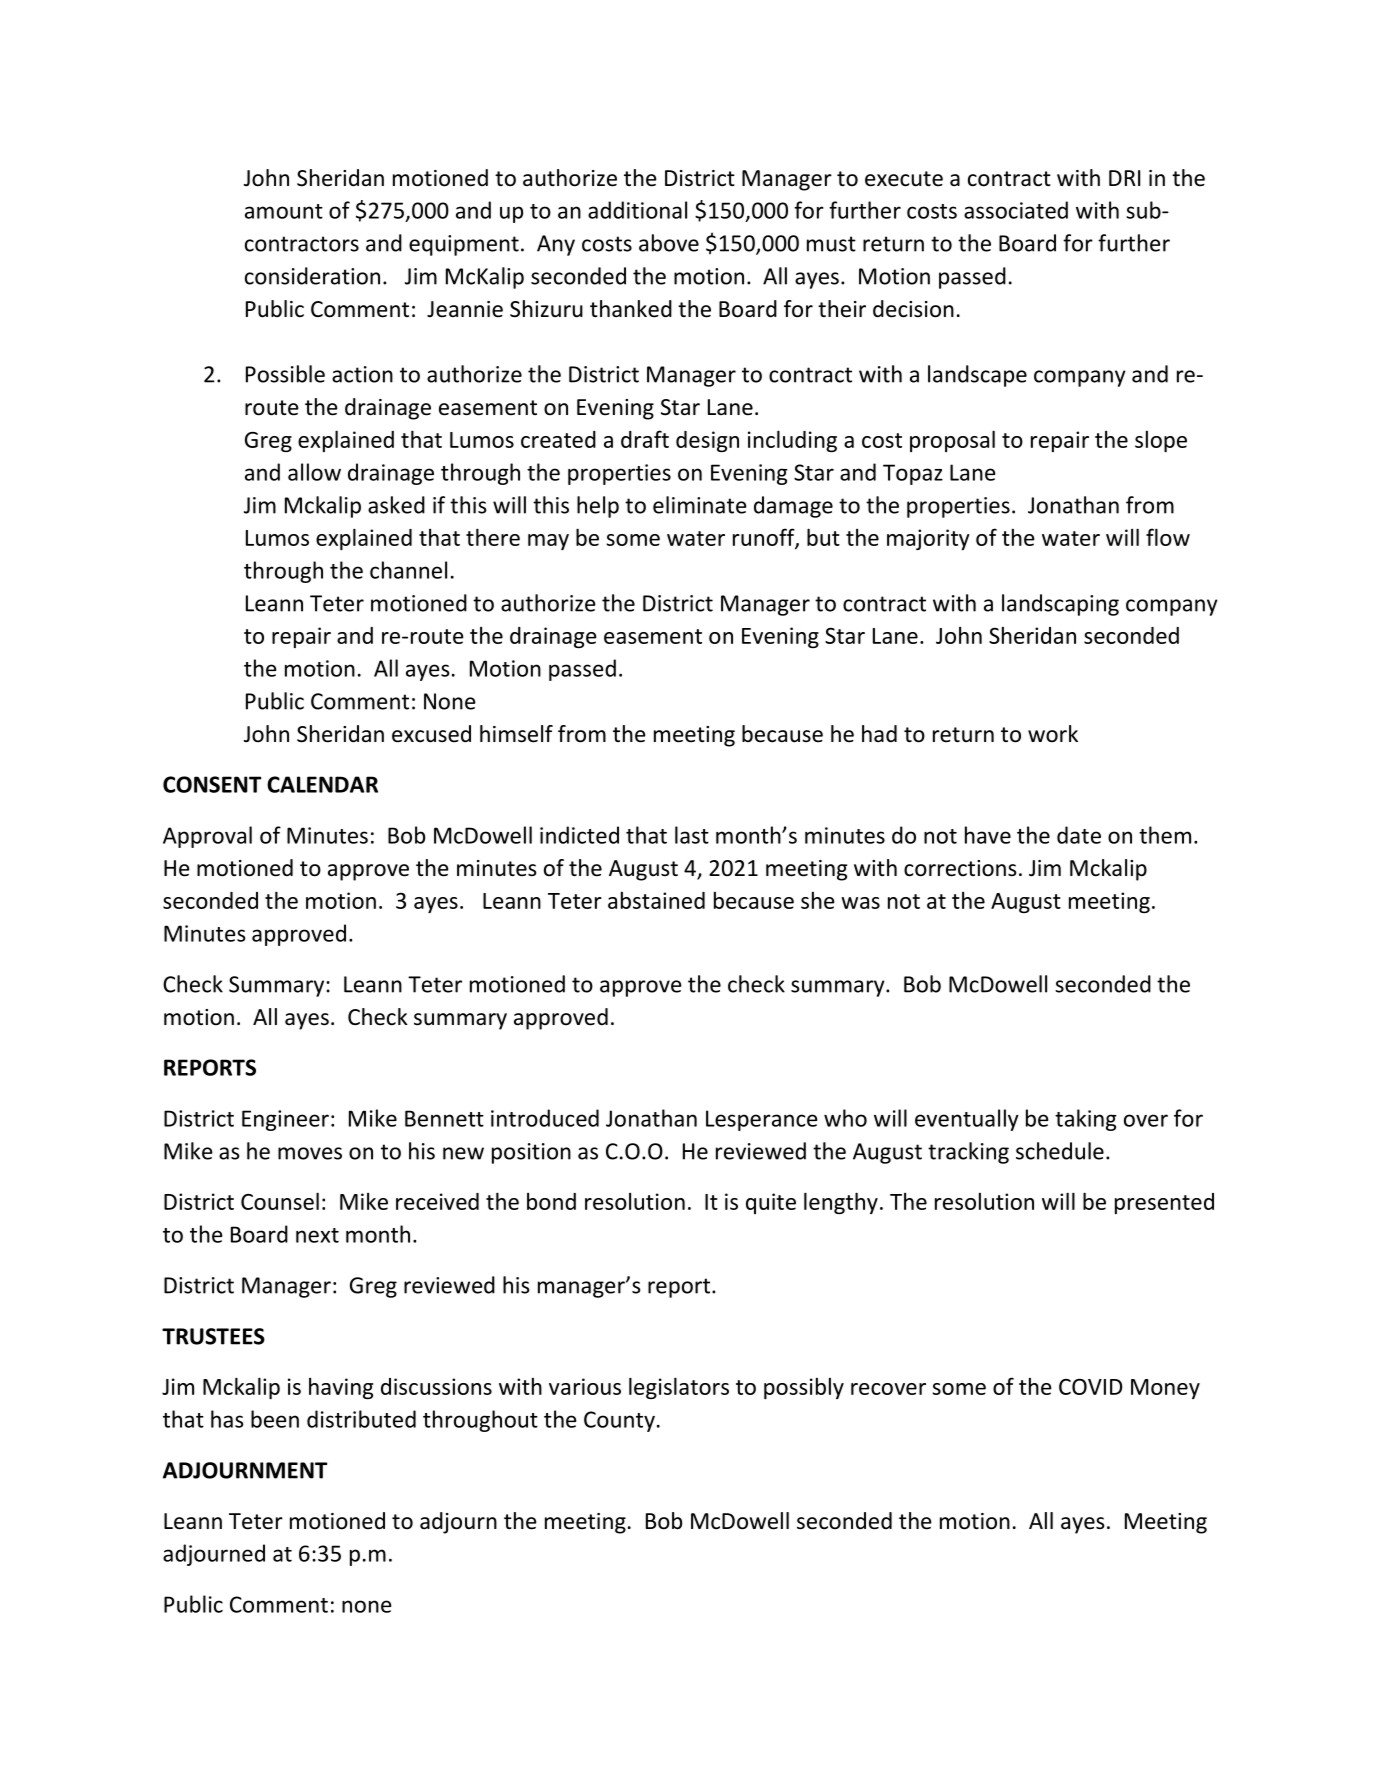 The image size is (1381, 1787). Describe the element at coordinates (1090, 1386) in the screenshot. I see `COVID` at that location.
